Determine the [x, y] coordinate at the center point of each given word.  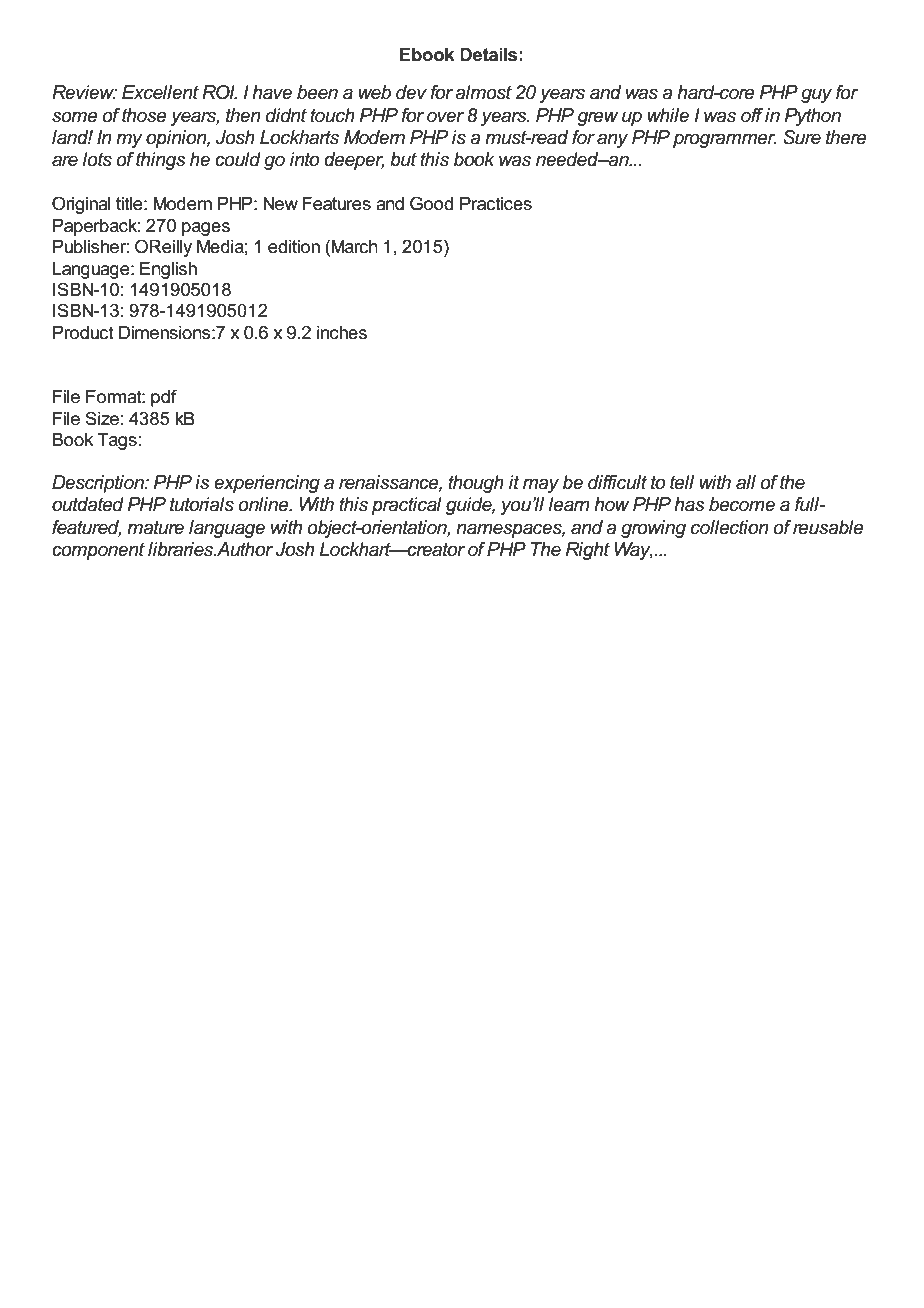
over [445, 117]
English [168, 270]
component [98, 551]
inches [342, 333]
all [746, 482]
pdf [164, 398]
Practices [496, 204]
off [752, 115]
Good [431, 203]
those [144, 115]
